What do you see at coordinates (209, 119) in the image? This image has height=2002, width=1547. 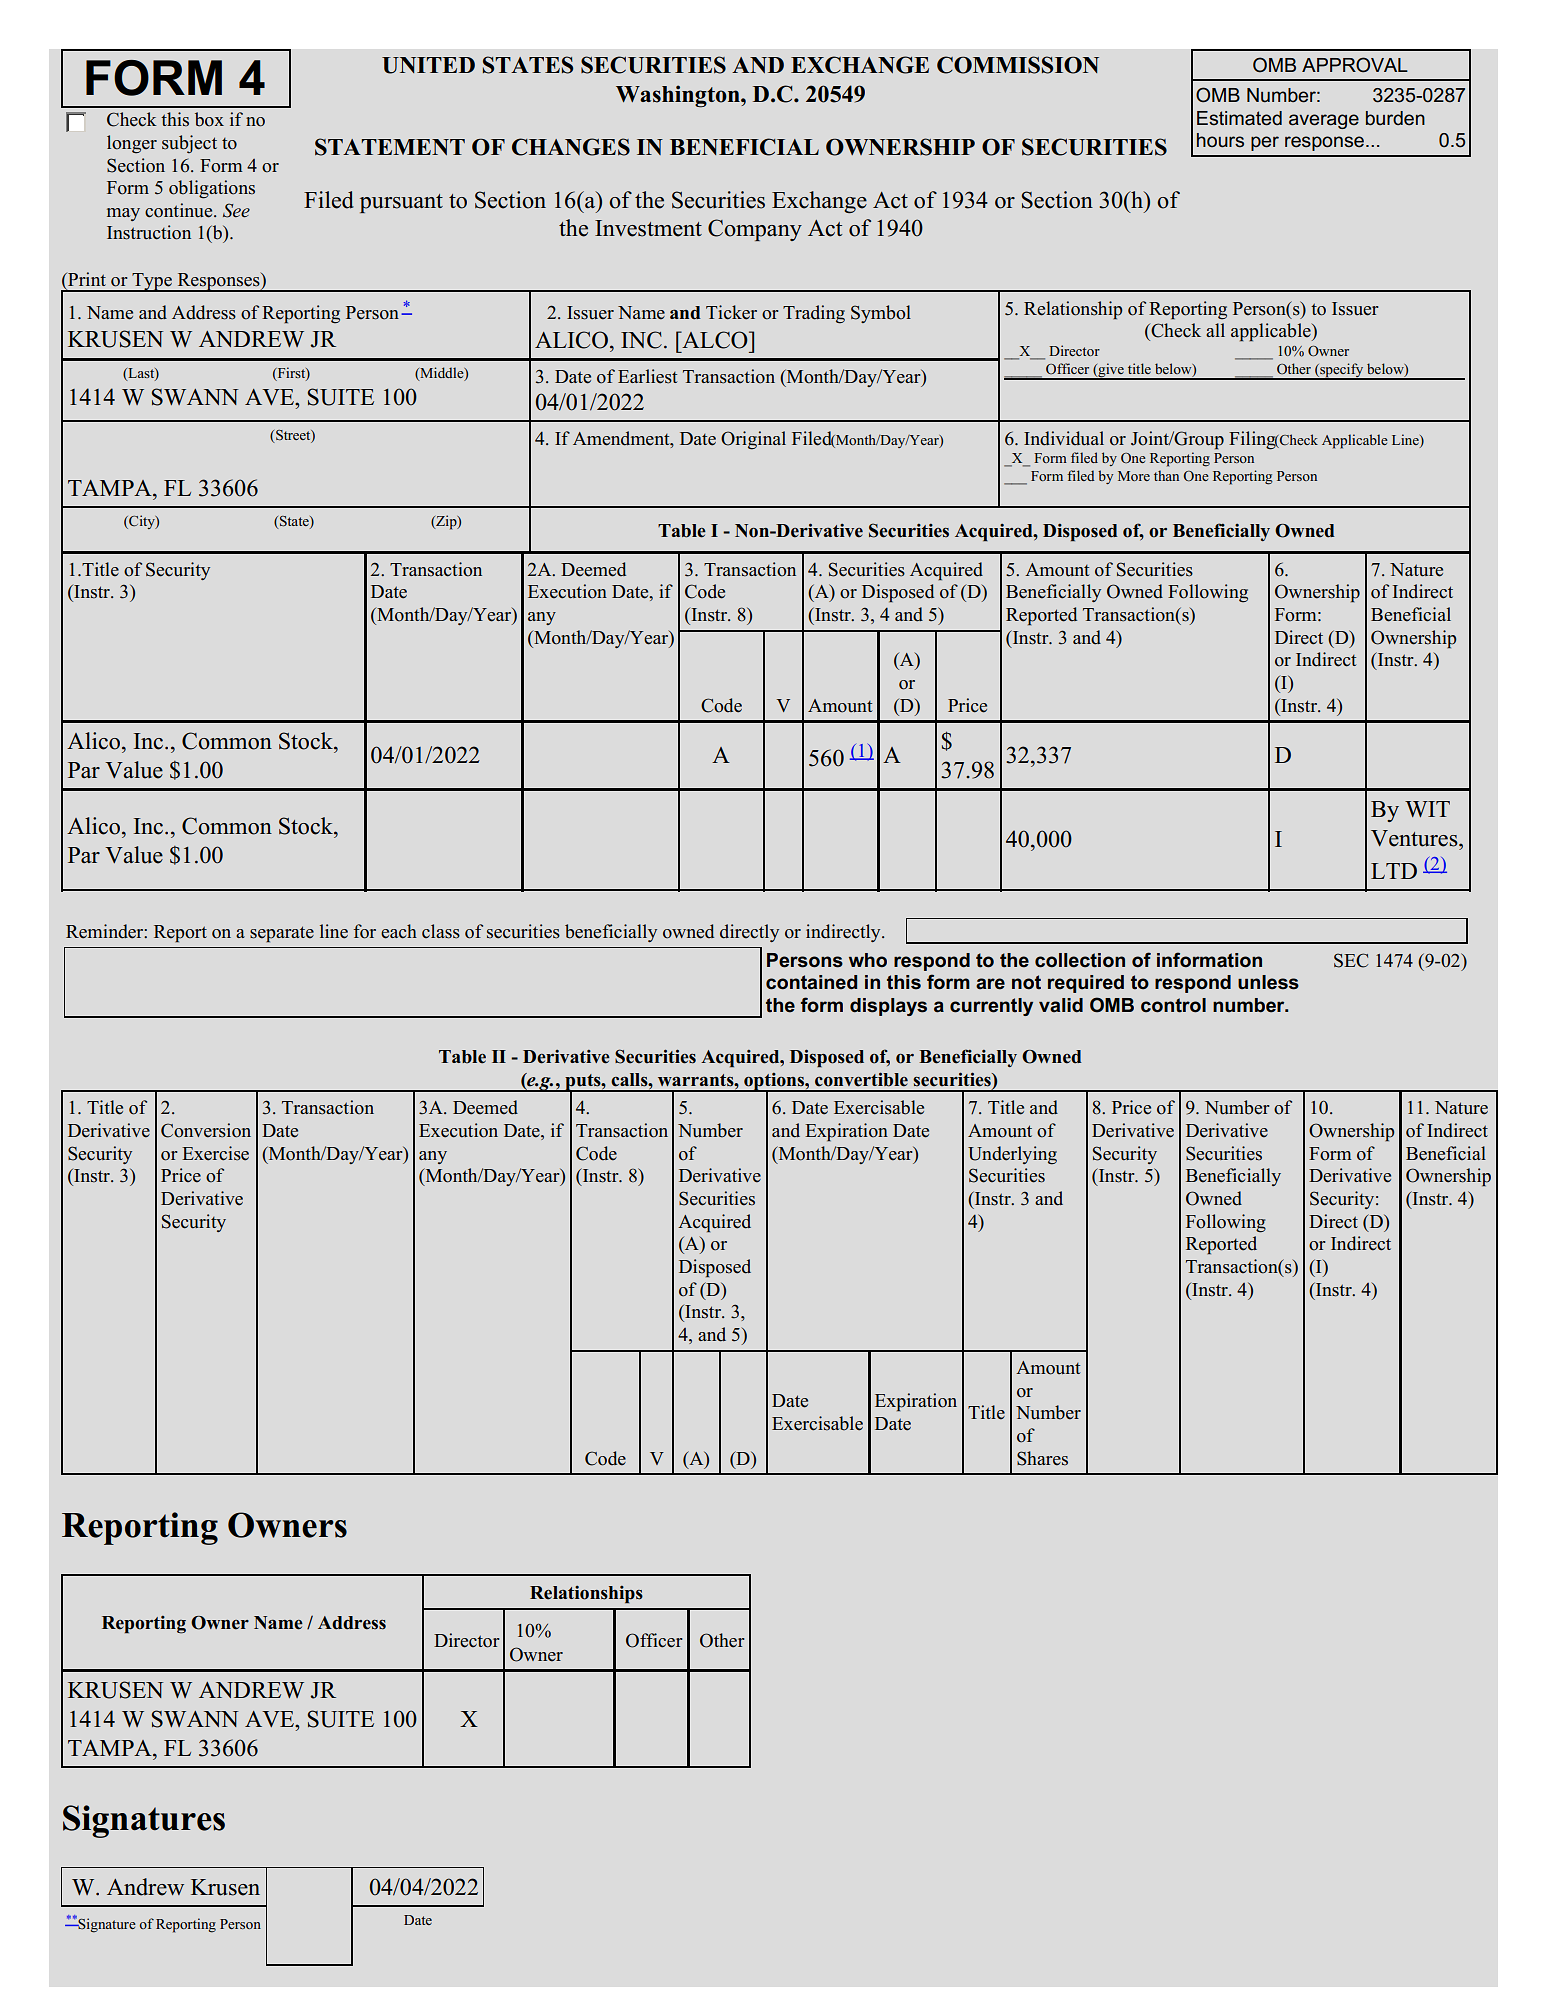 I see `box` at bounding box center [209, 119].
